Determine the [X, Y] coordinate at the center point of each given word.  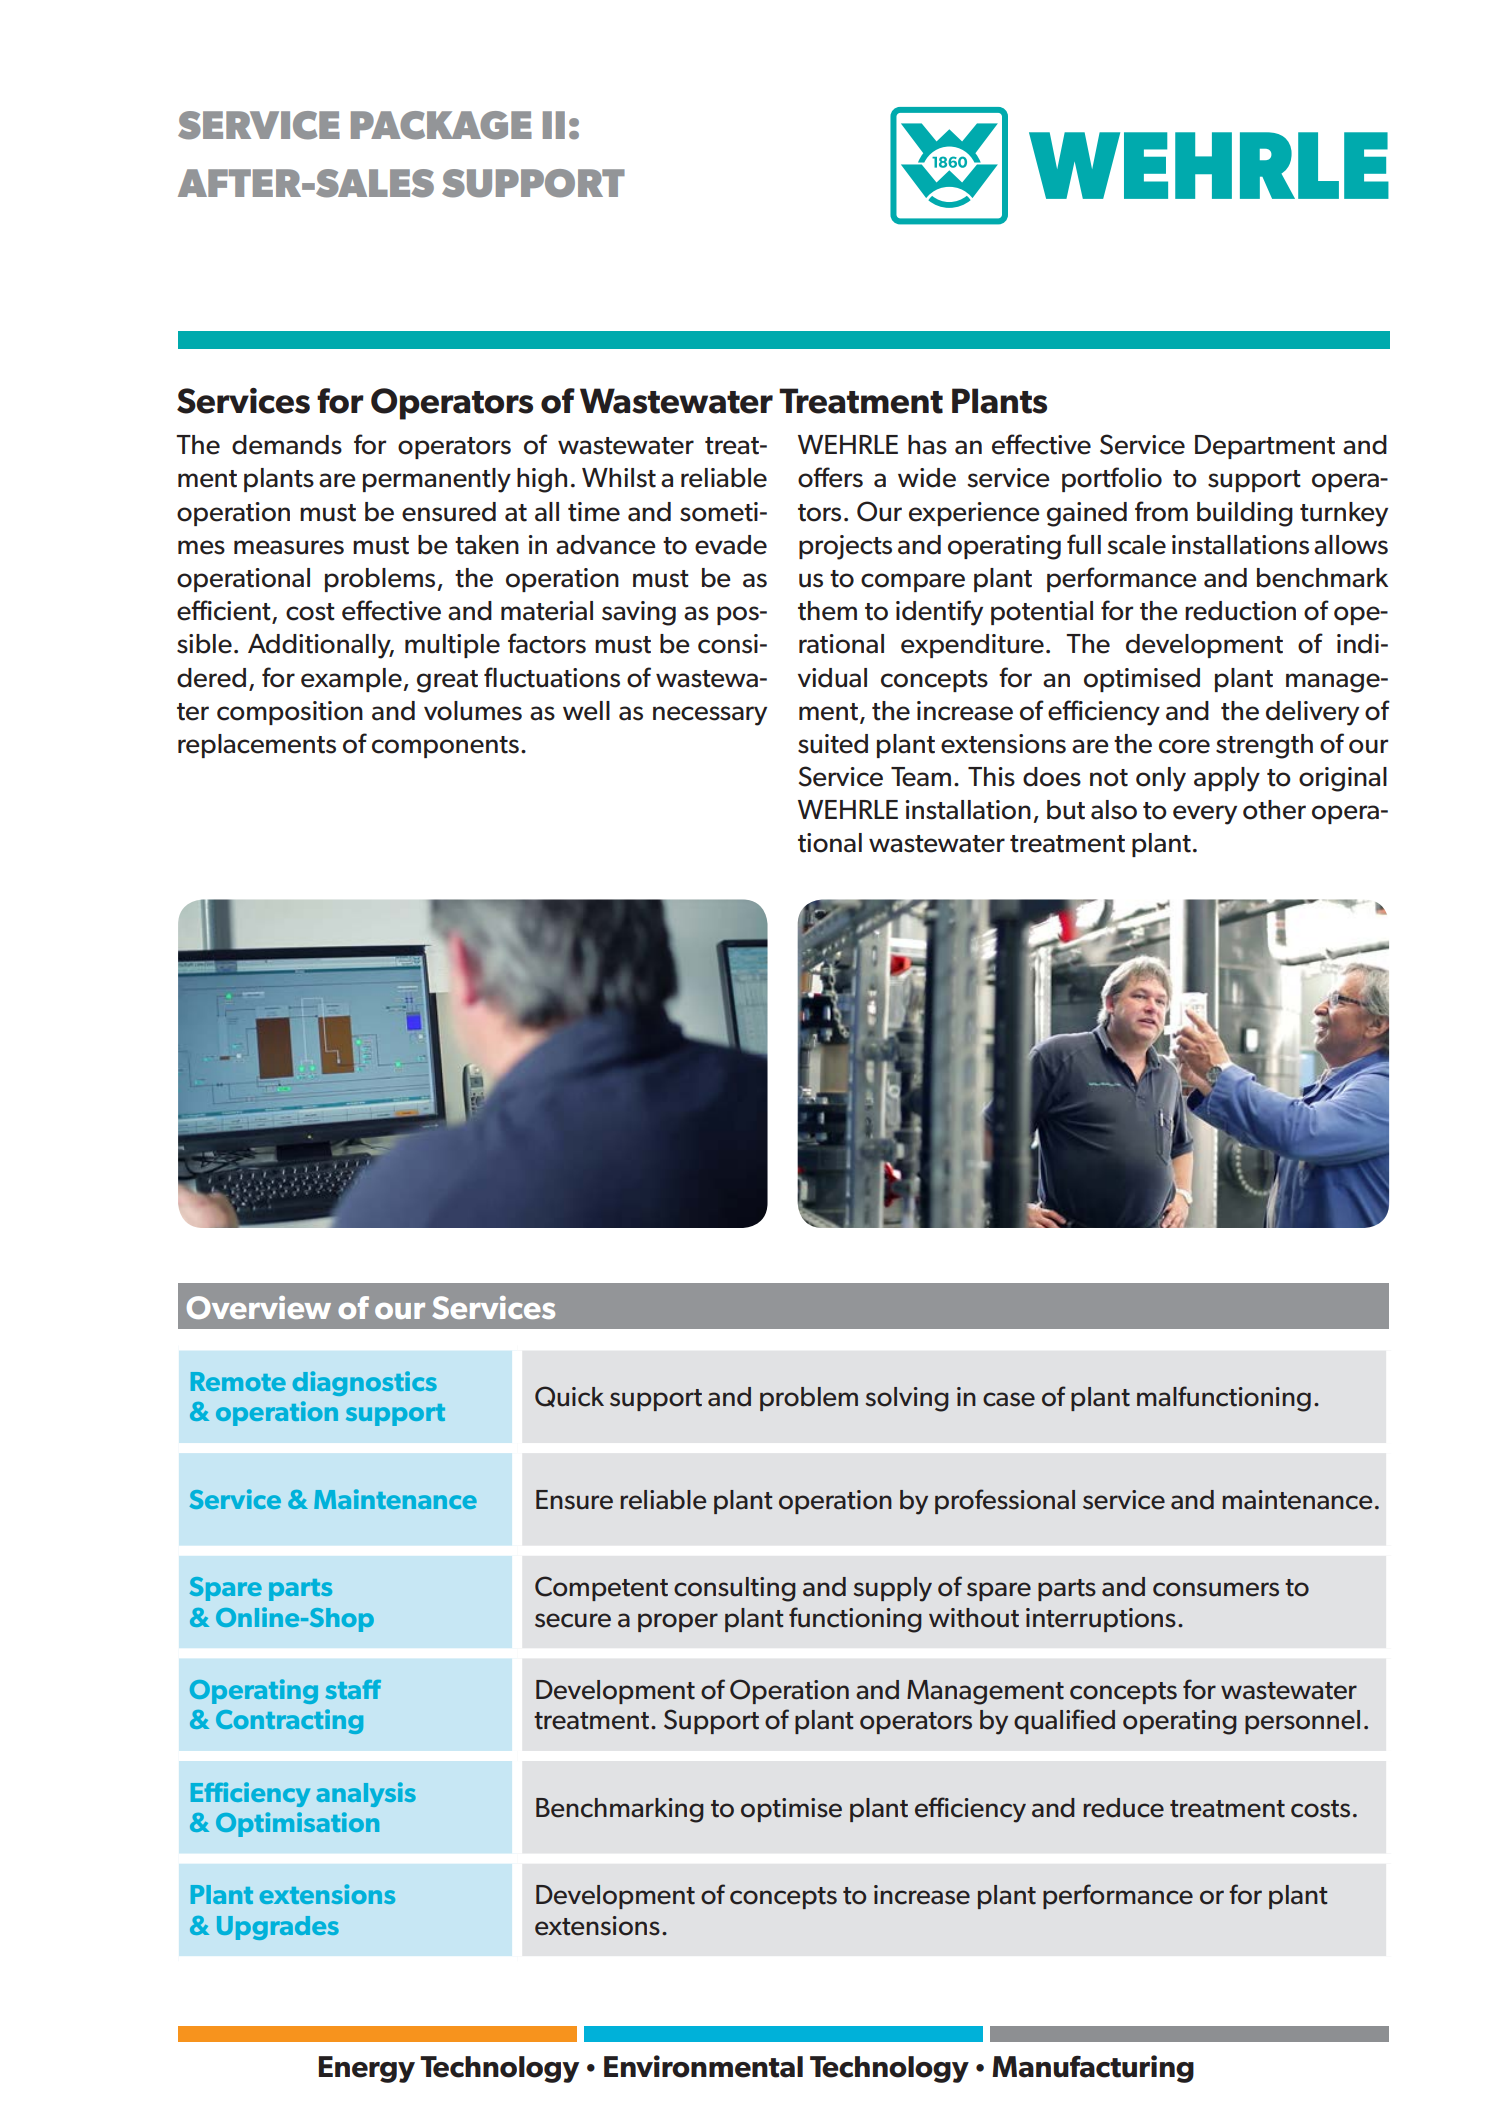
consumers [1216, 1589]
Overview [259, 1307]
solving [907, 1399]
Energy [367, 2069]
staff [353, 1689]
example [352, 680]
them [827, 611]
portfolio [1112, 479]
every [1205, 815]
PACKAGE [441, 125]
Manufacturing [1093, 2069]
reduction [1240, 611]
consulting [735, 1589]
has [927, 445]
